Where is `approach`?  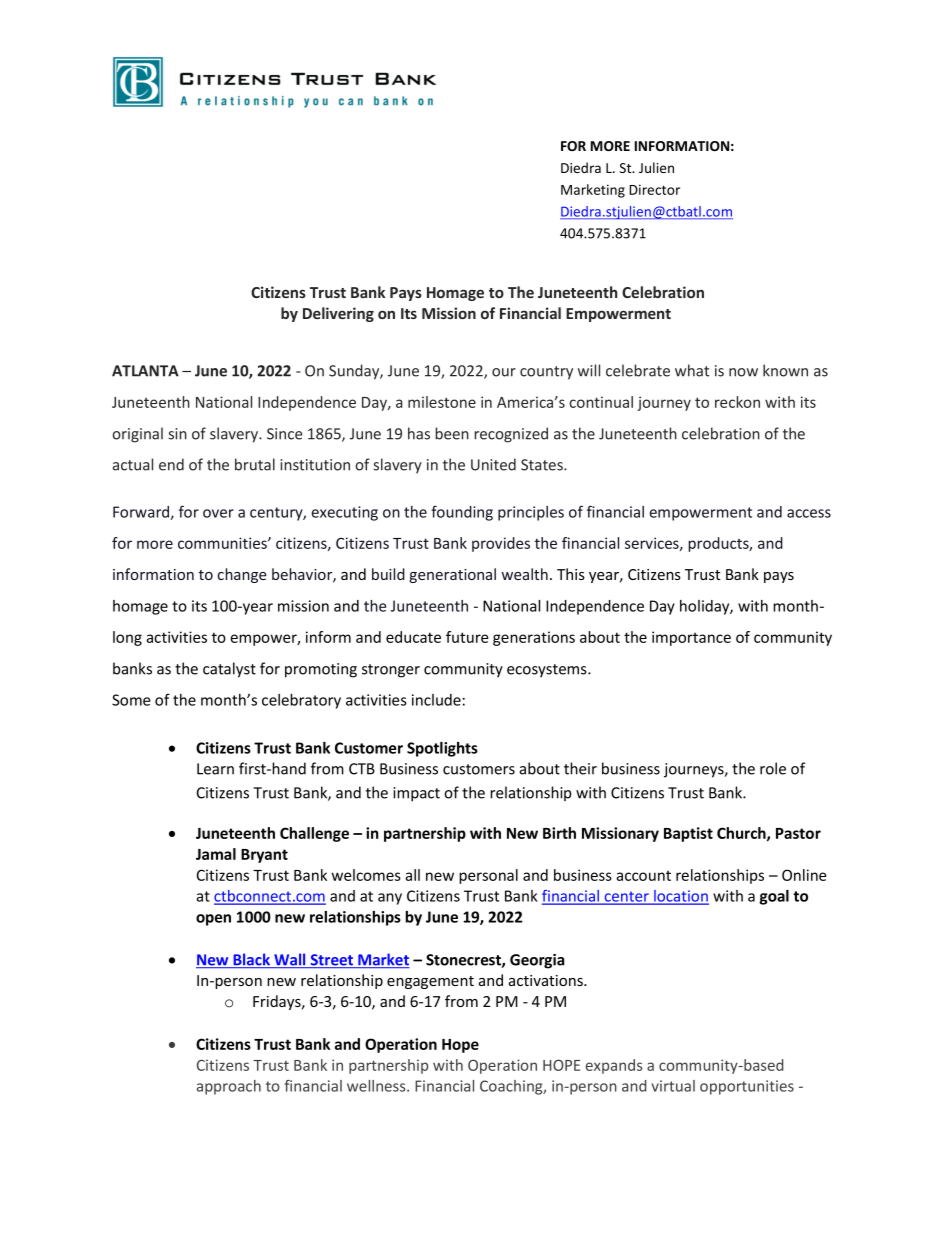 approach is located at coordinates (229, 1087).
